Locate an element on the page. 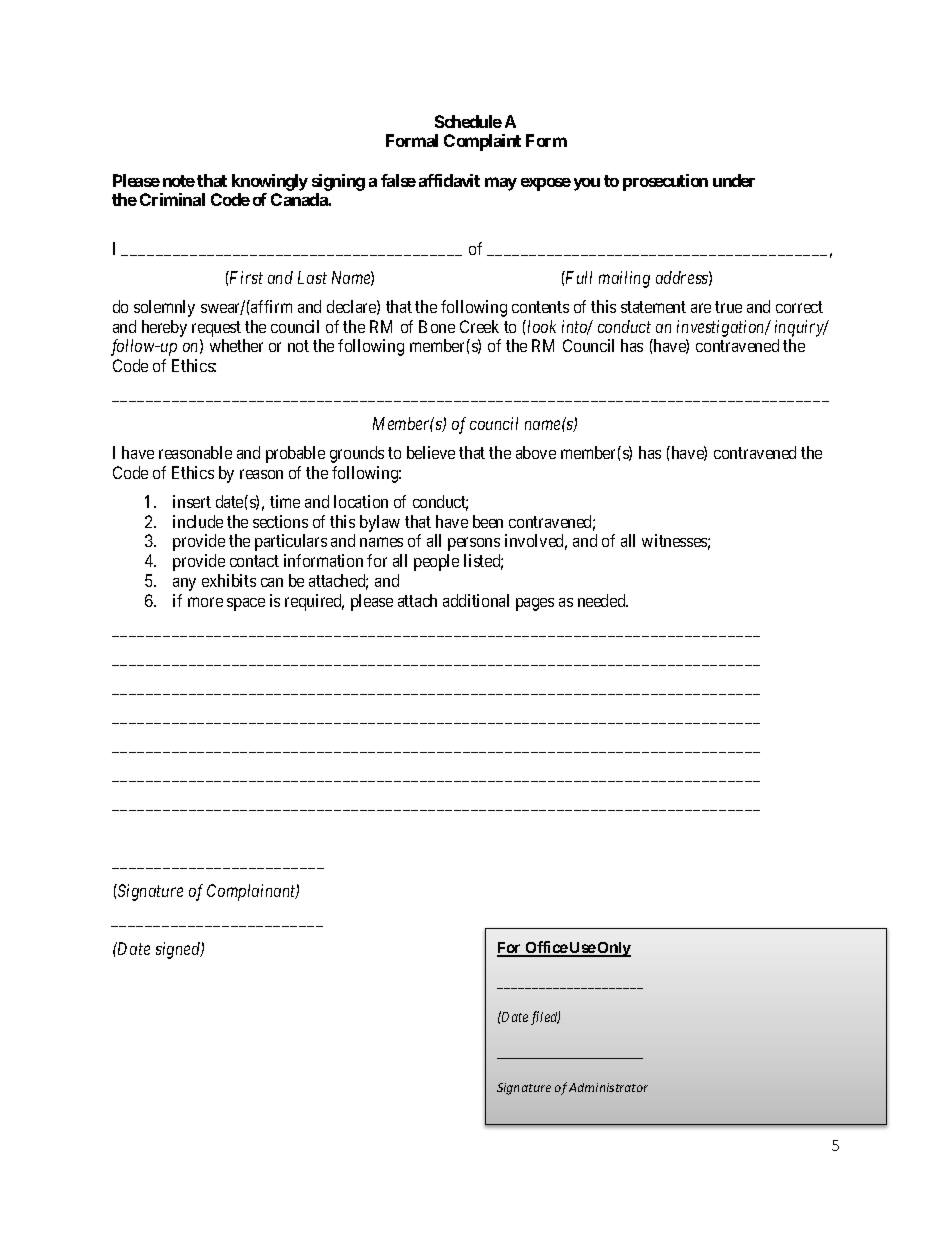 This document has height=1233, width=952. needed is located at coordinates (603, 600).
